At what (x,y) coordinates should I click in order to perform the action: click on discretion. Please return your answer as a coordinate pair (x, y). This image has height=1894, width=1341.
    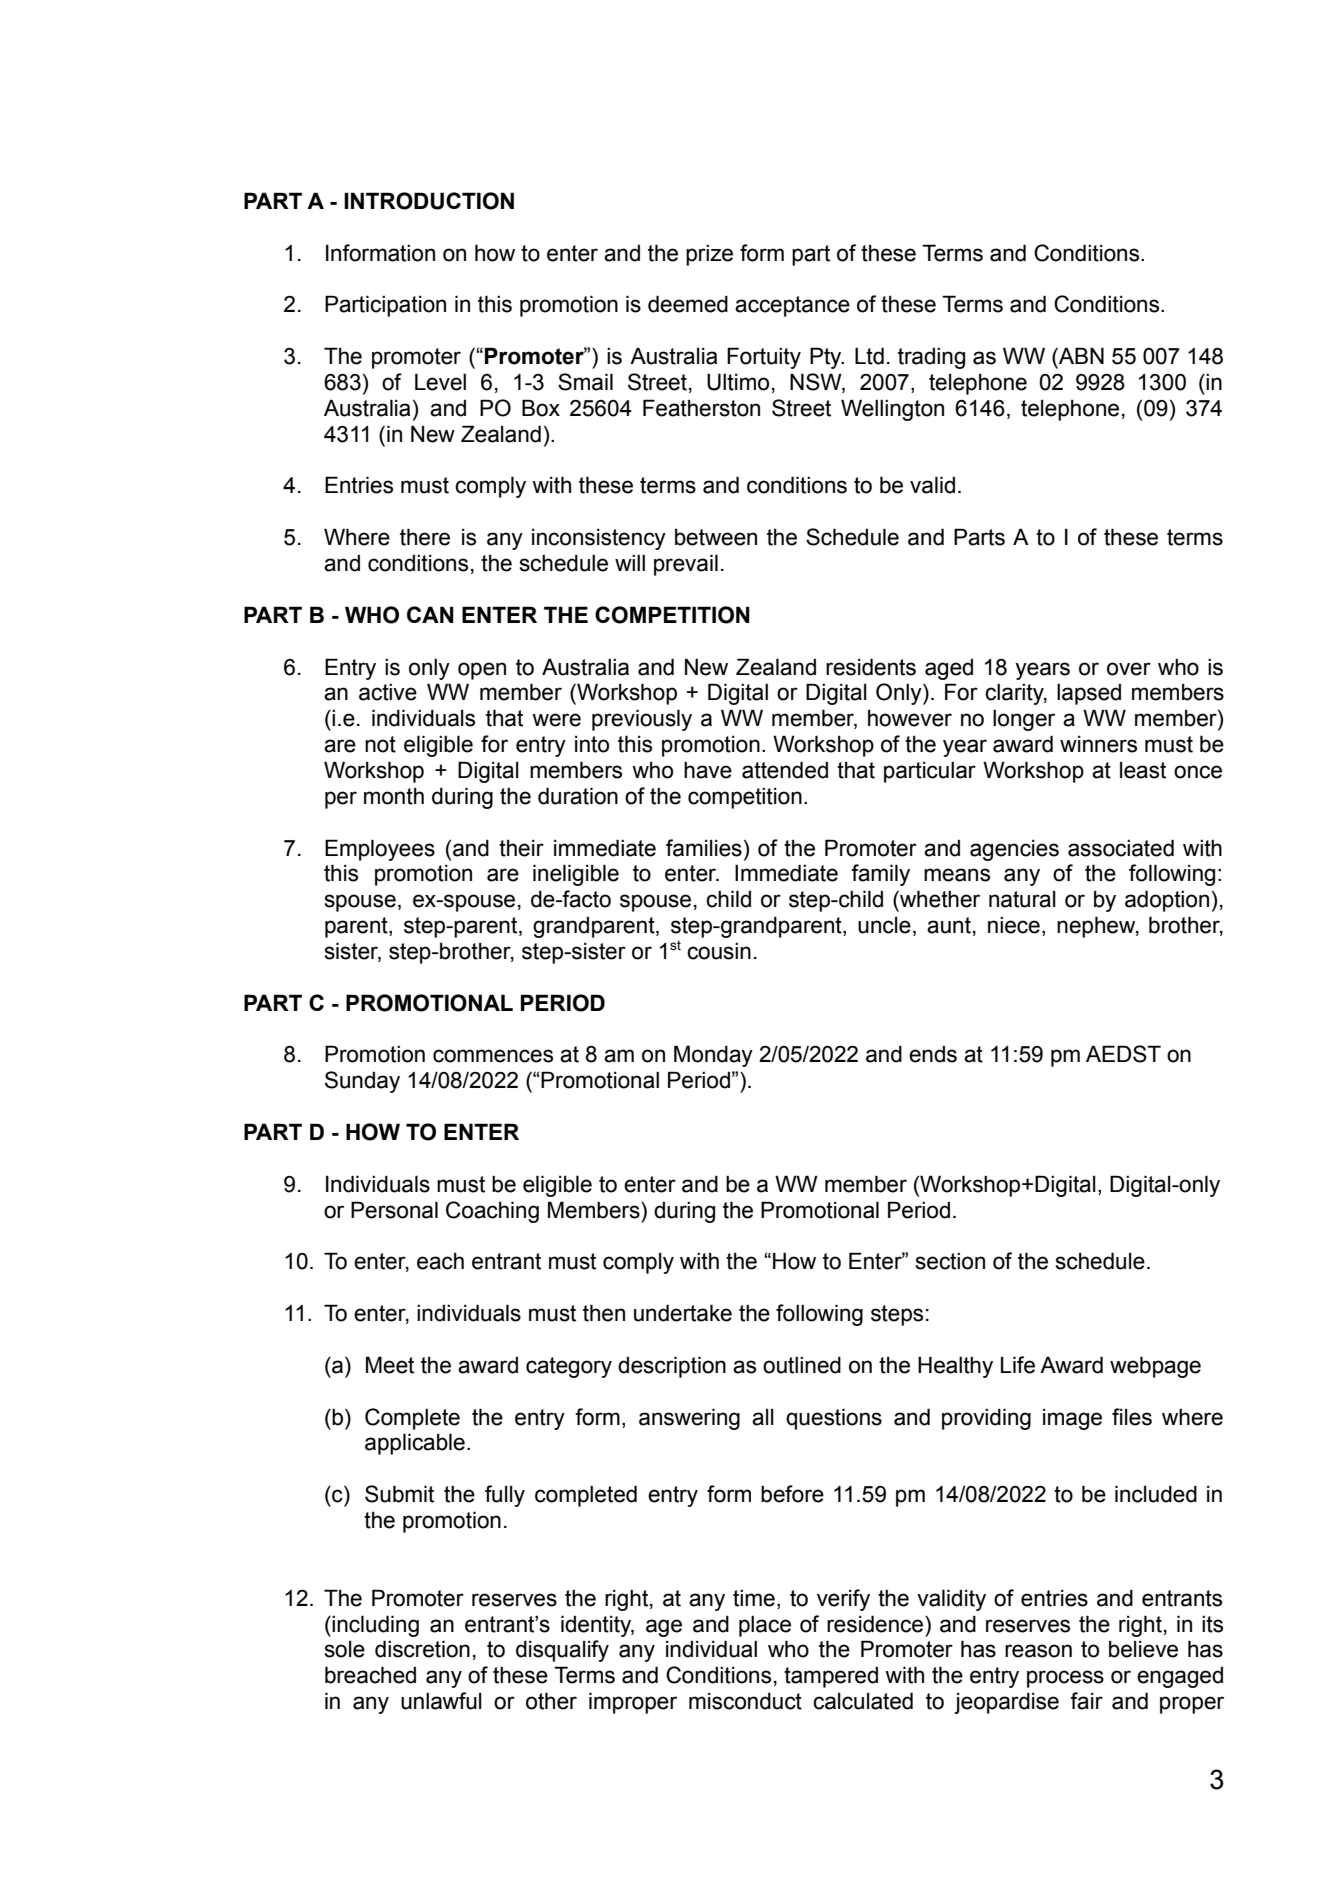
    Looking at the image, I should click on (422, 1649).
